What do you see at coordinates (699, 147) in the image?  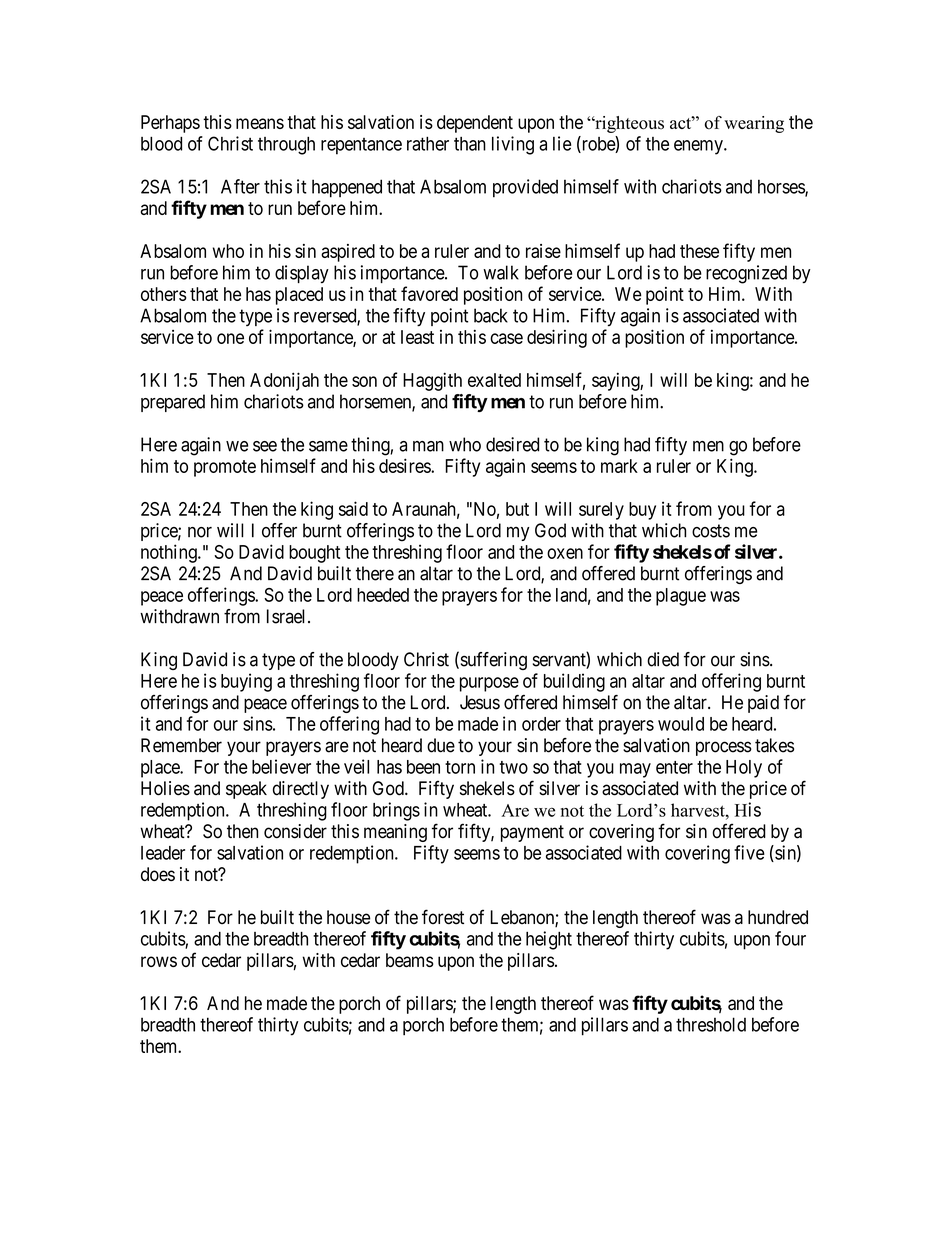 I see `enemy` at bounding box center [699, 147].
